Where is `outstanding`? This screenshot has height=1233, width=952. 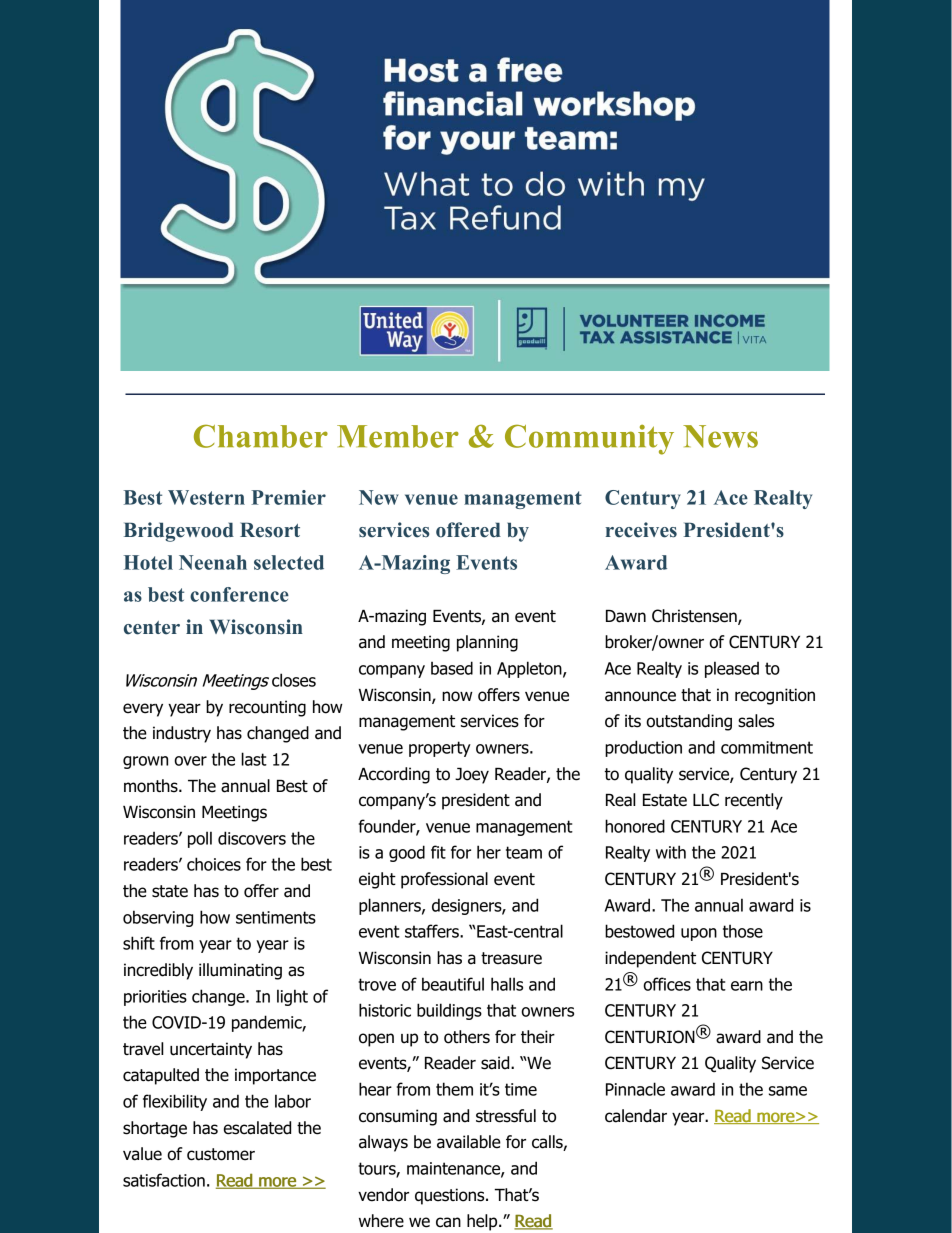
outstanding is located at coordinates (689, 722).
